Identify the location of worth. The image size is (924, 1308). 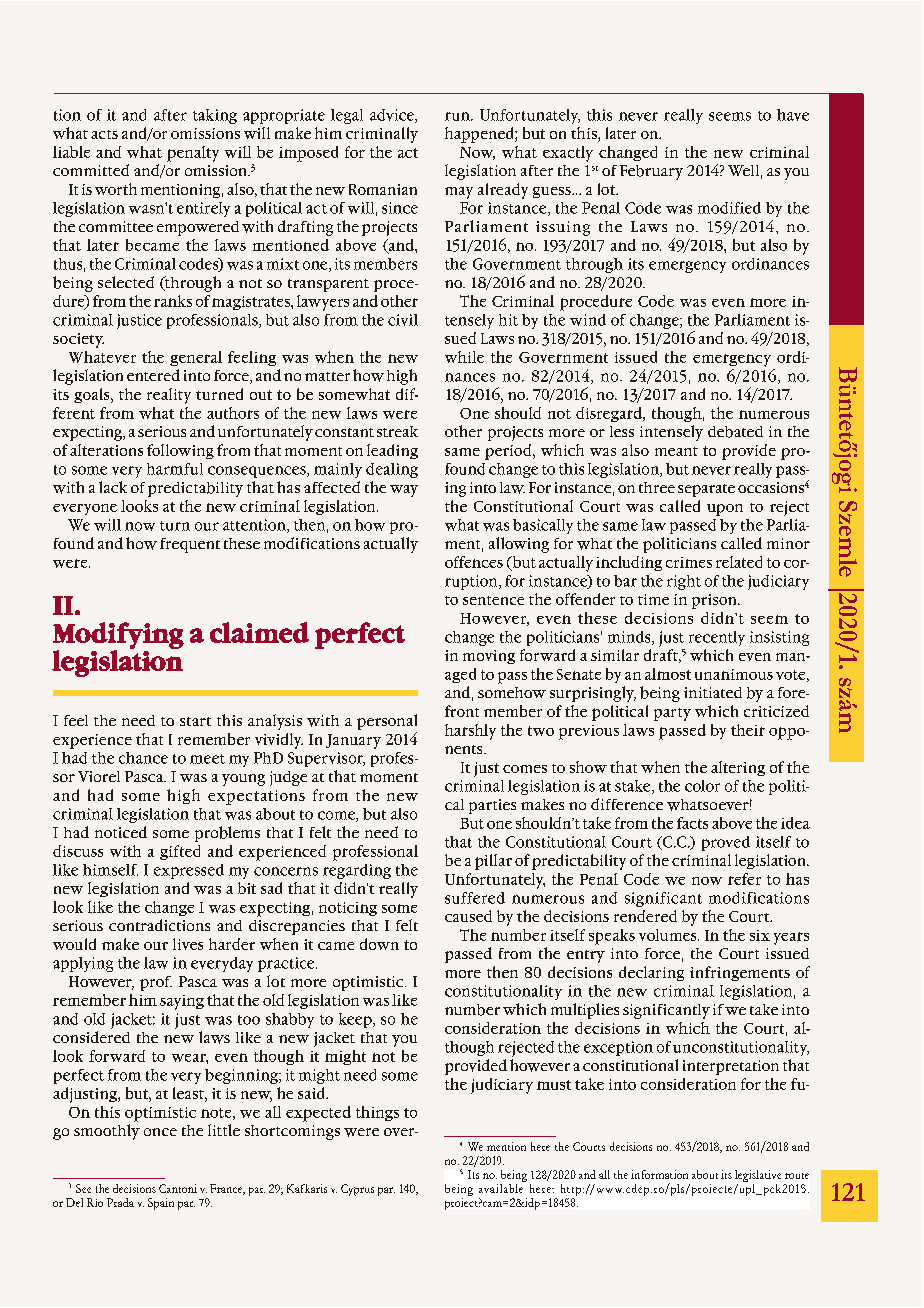
(116, 189).
